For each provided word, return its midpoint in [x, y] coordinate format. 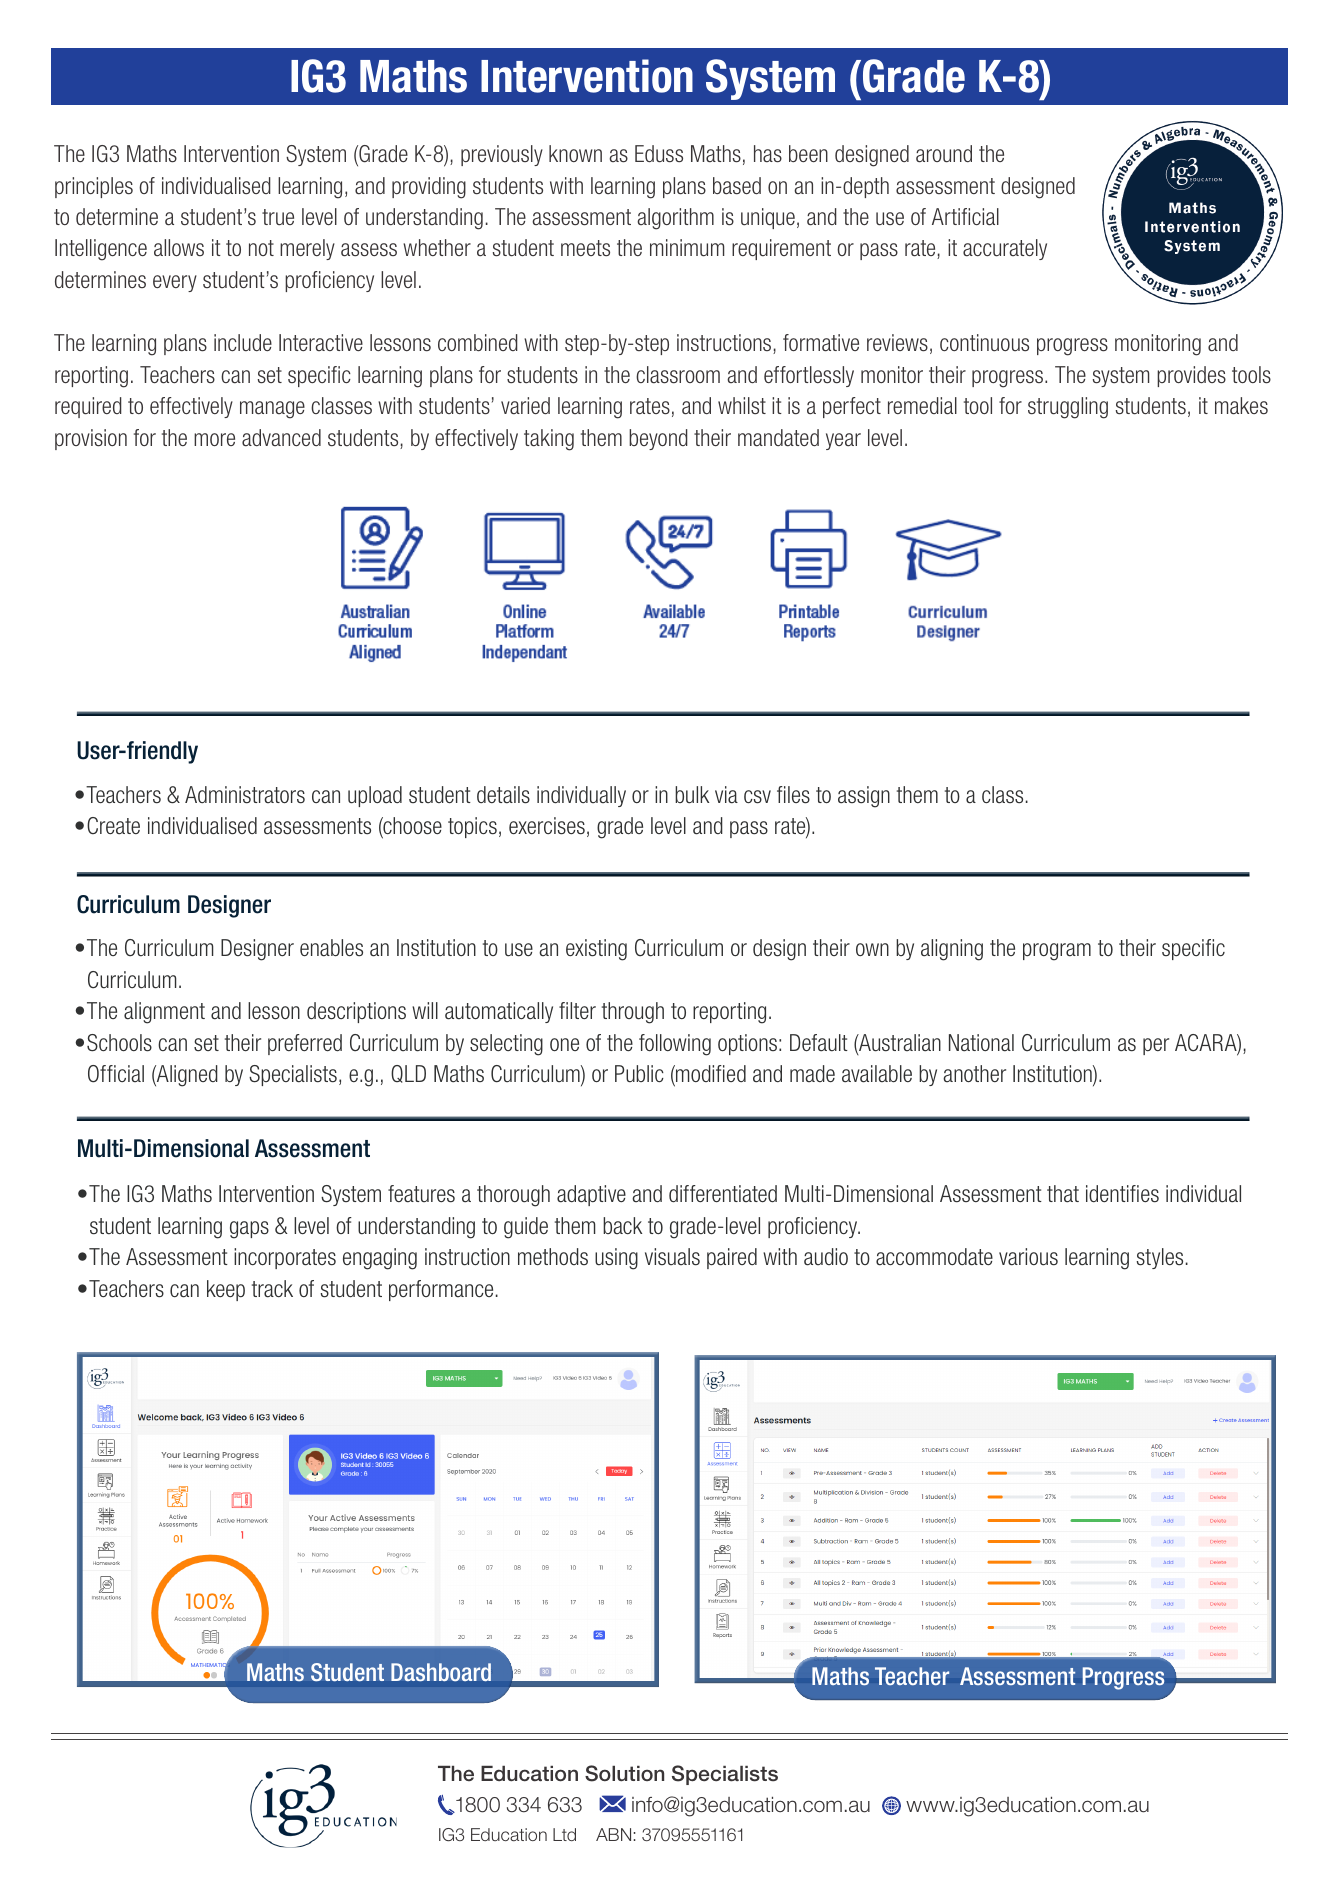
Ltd [564, 1834]
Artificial [965, 217]
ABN [615, 1834]
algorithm [675, 219]
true [278, 217]
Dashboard [441, 1672]
